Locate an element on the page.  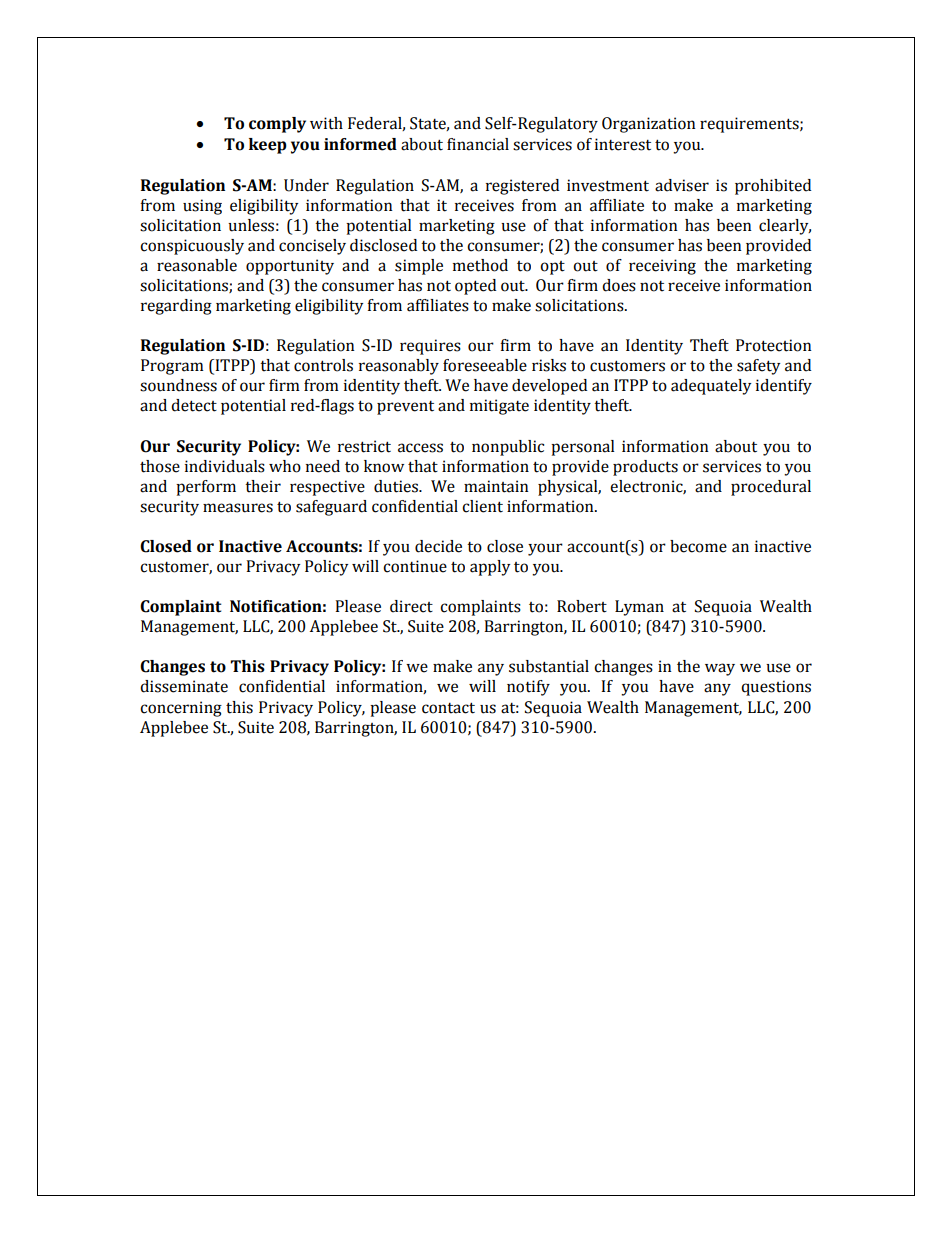
Protection is located at coordinates (774, 345).
